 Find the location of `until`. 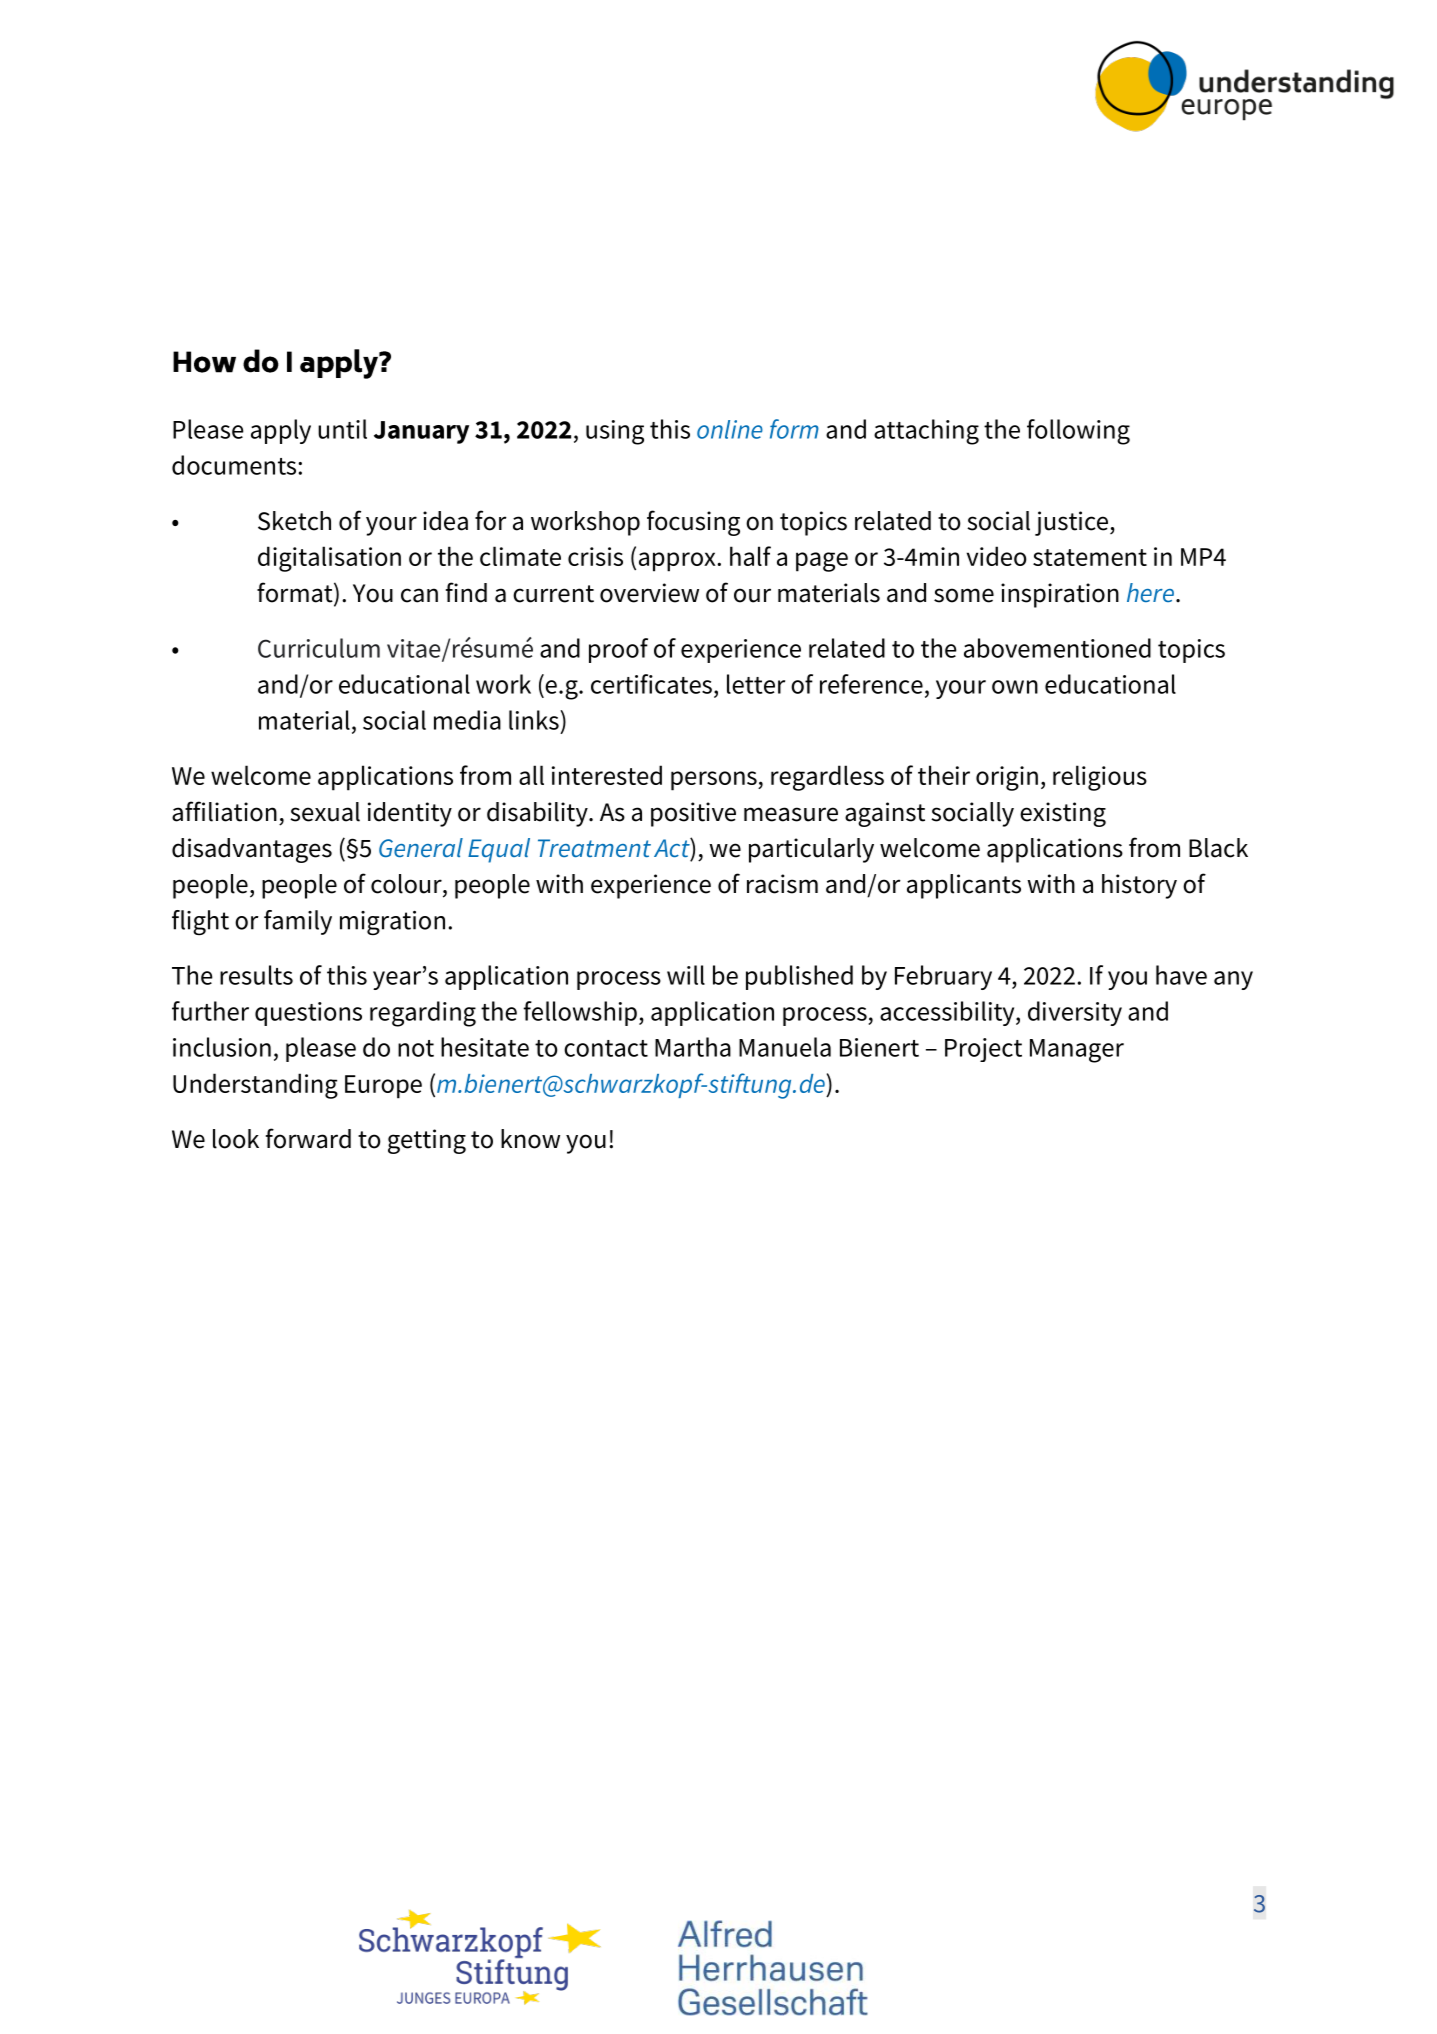

until is located at coordinates (342, 429).
